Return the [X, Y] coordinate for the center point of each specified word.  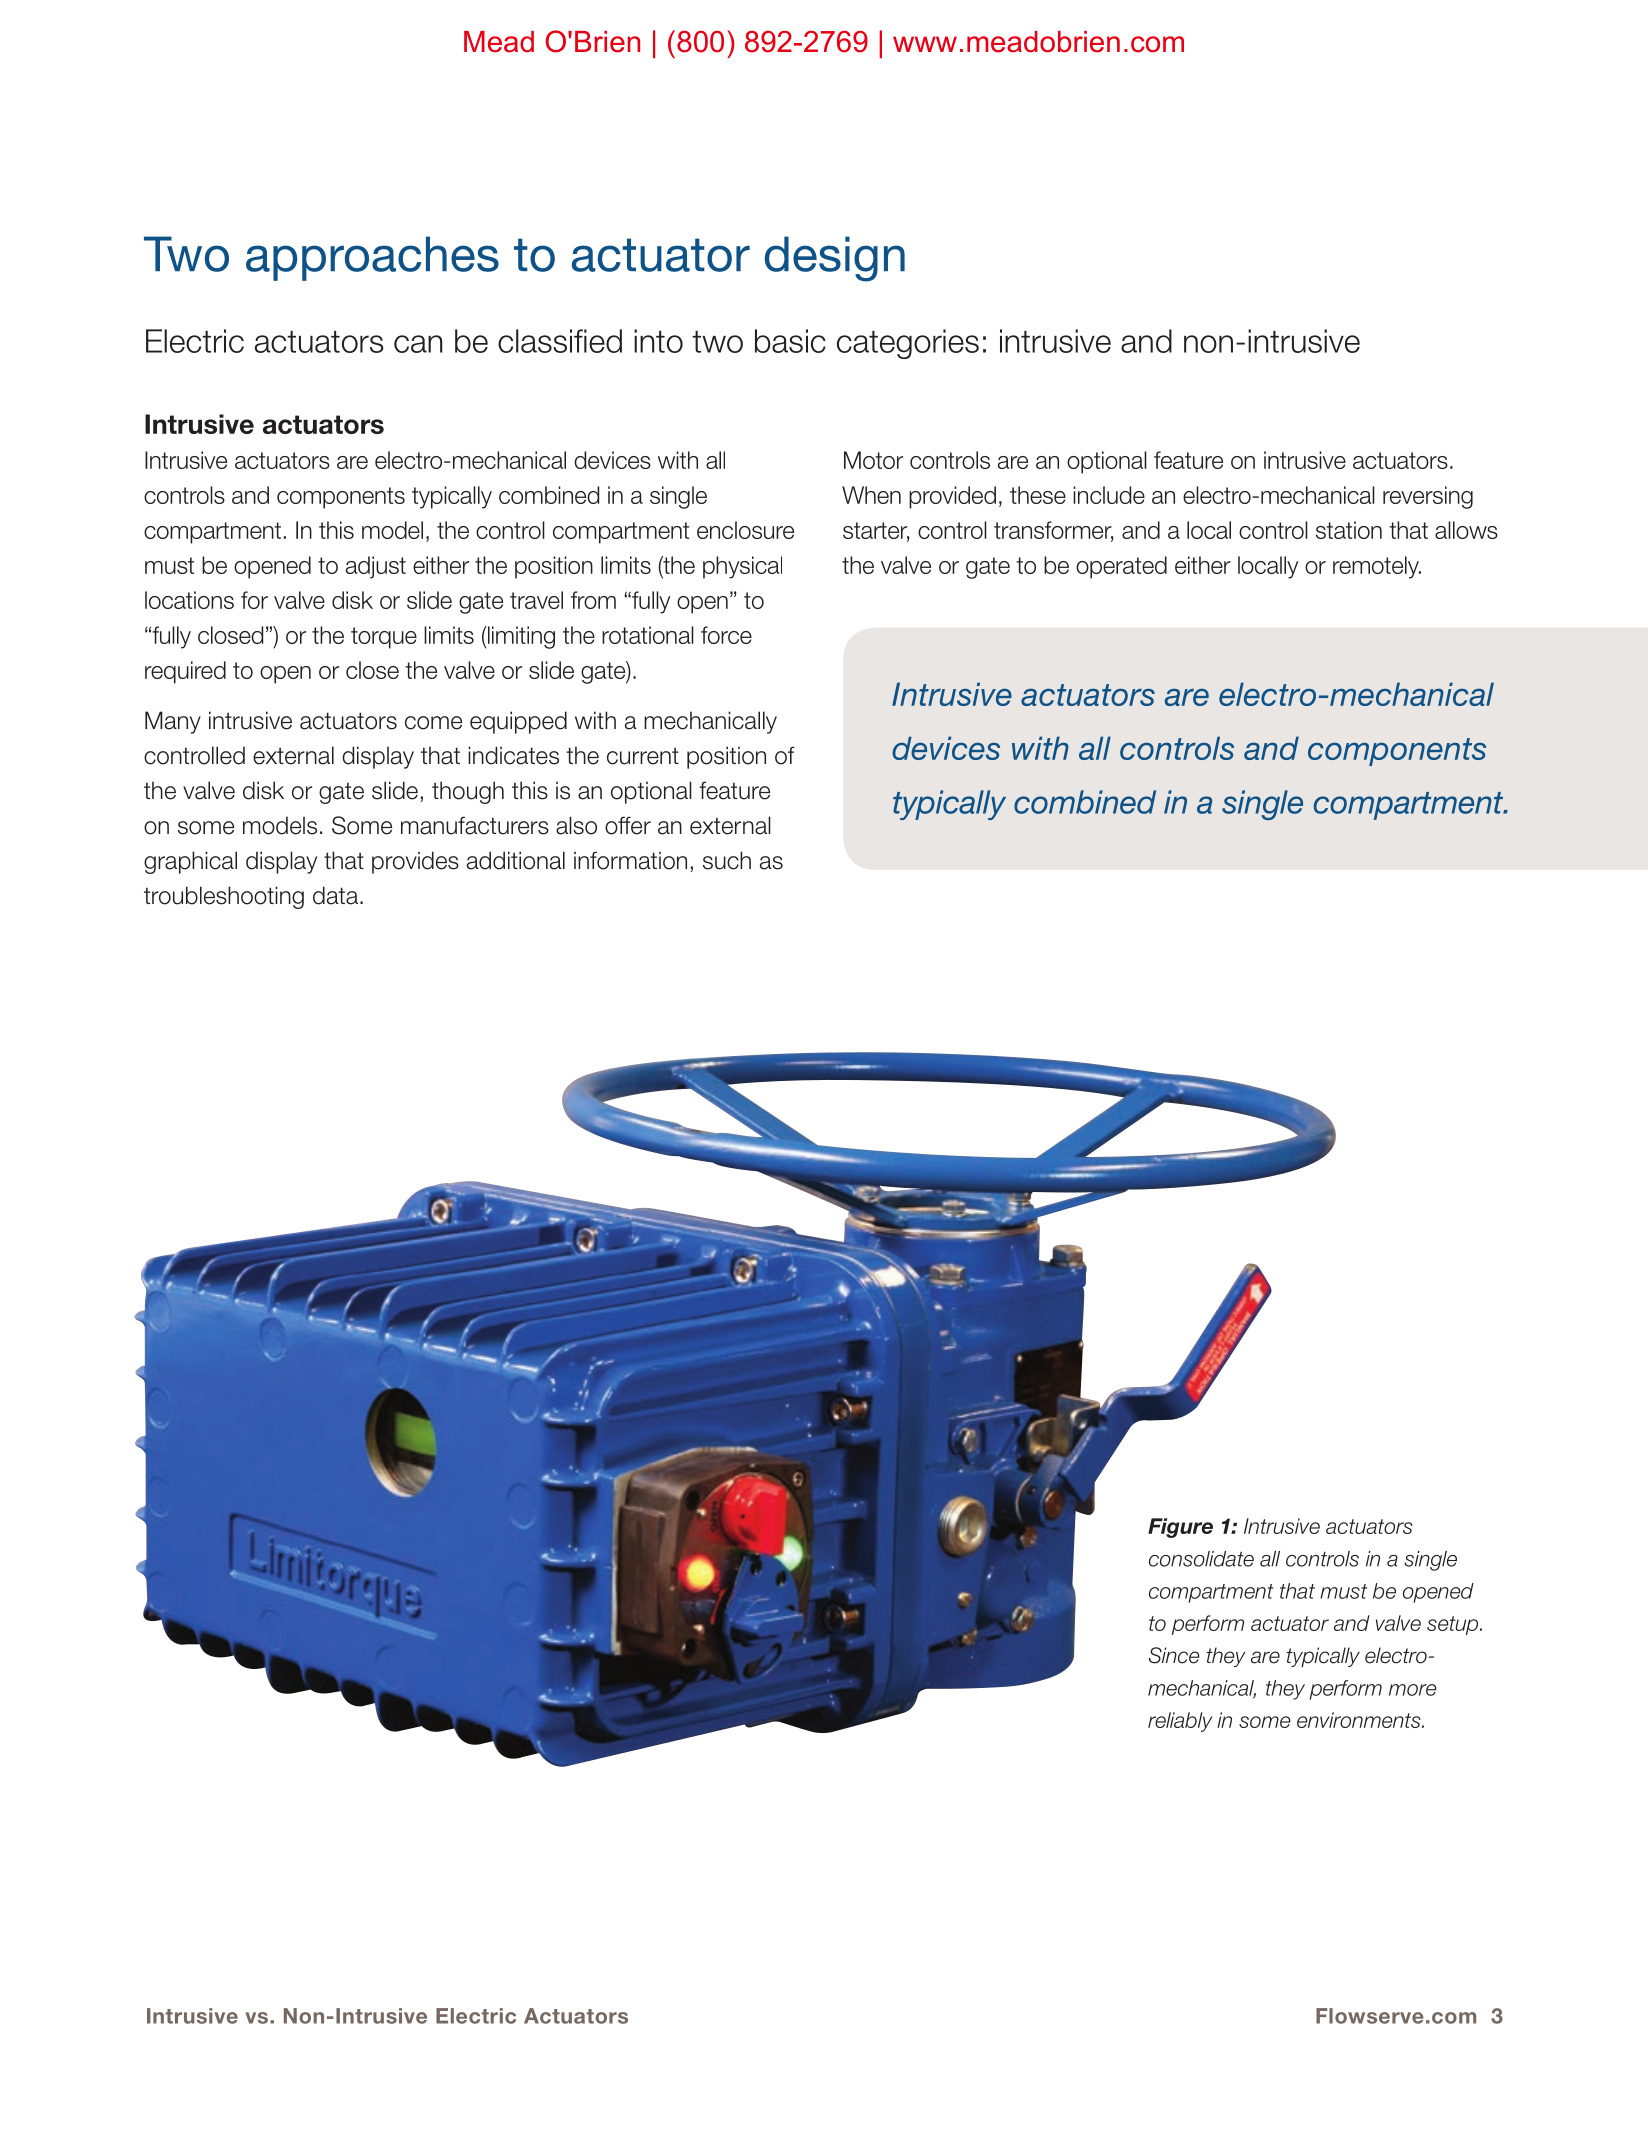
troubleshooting [224, 897]
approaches [372, 258]
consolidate [1201, 1559]
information [630, 860]
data [337, 895]
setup [1454, 1625]
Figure [1180, 1528]
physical [742, 567]
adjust [376, 567]
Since [1174, 1655]
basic [790, 341]
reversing [1428, 497]
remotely [1377, 567]
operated [1121, 567]
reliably [1180, 1722]
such [727, 860]
